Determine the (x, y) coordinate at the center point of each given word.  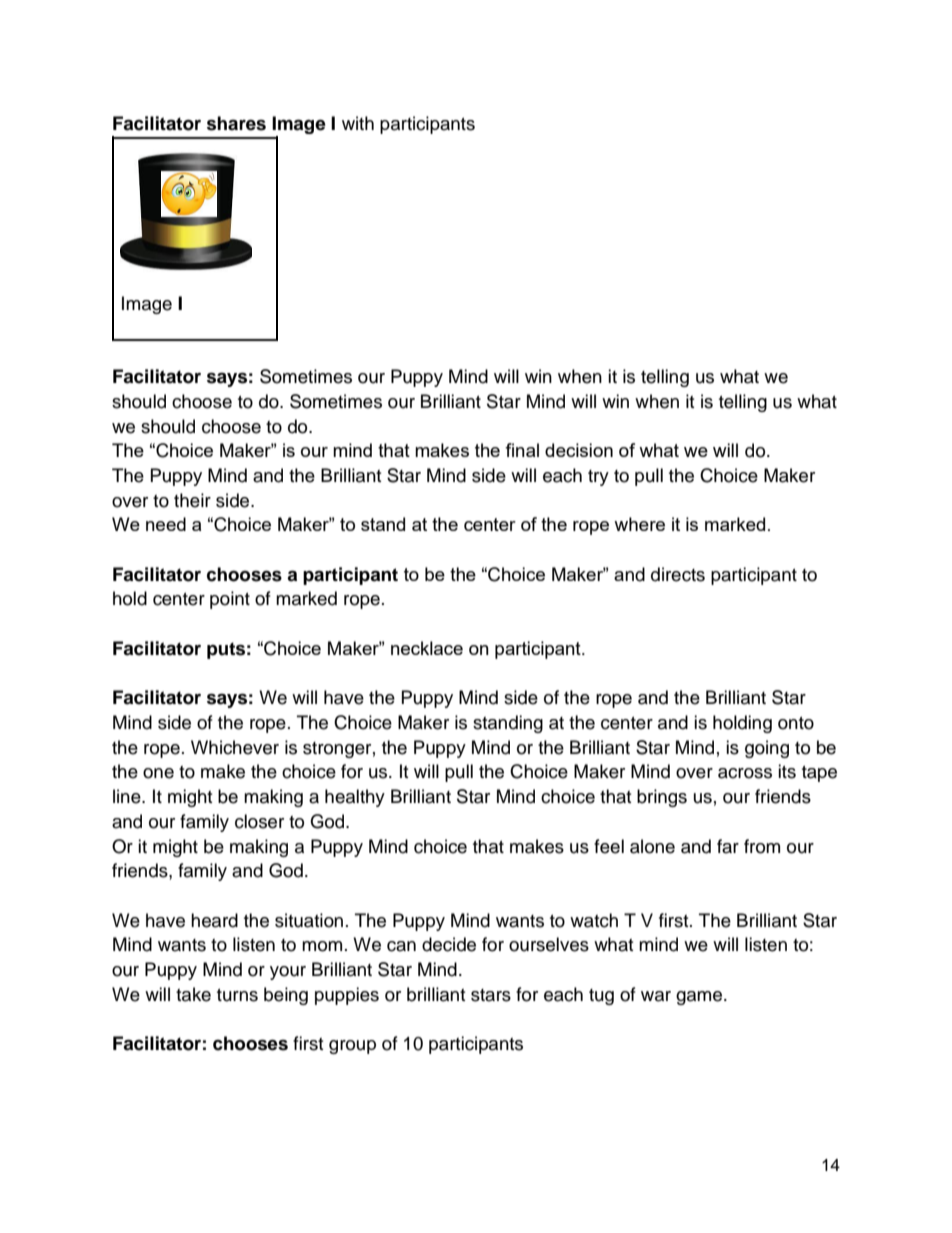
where (639, 524)
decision (579, 450)
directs (678, 574)
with (358, 123)
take (193, 994)
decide (449, 944)
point (230, 600)
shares (236, 123)
